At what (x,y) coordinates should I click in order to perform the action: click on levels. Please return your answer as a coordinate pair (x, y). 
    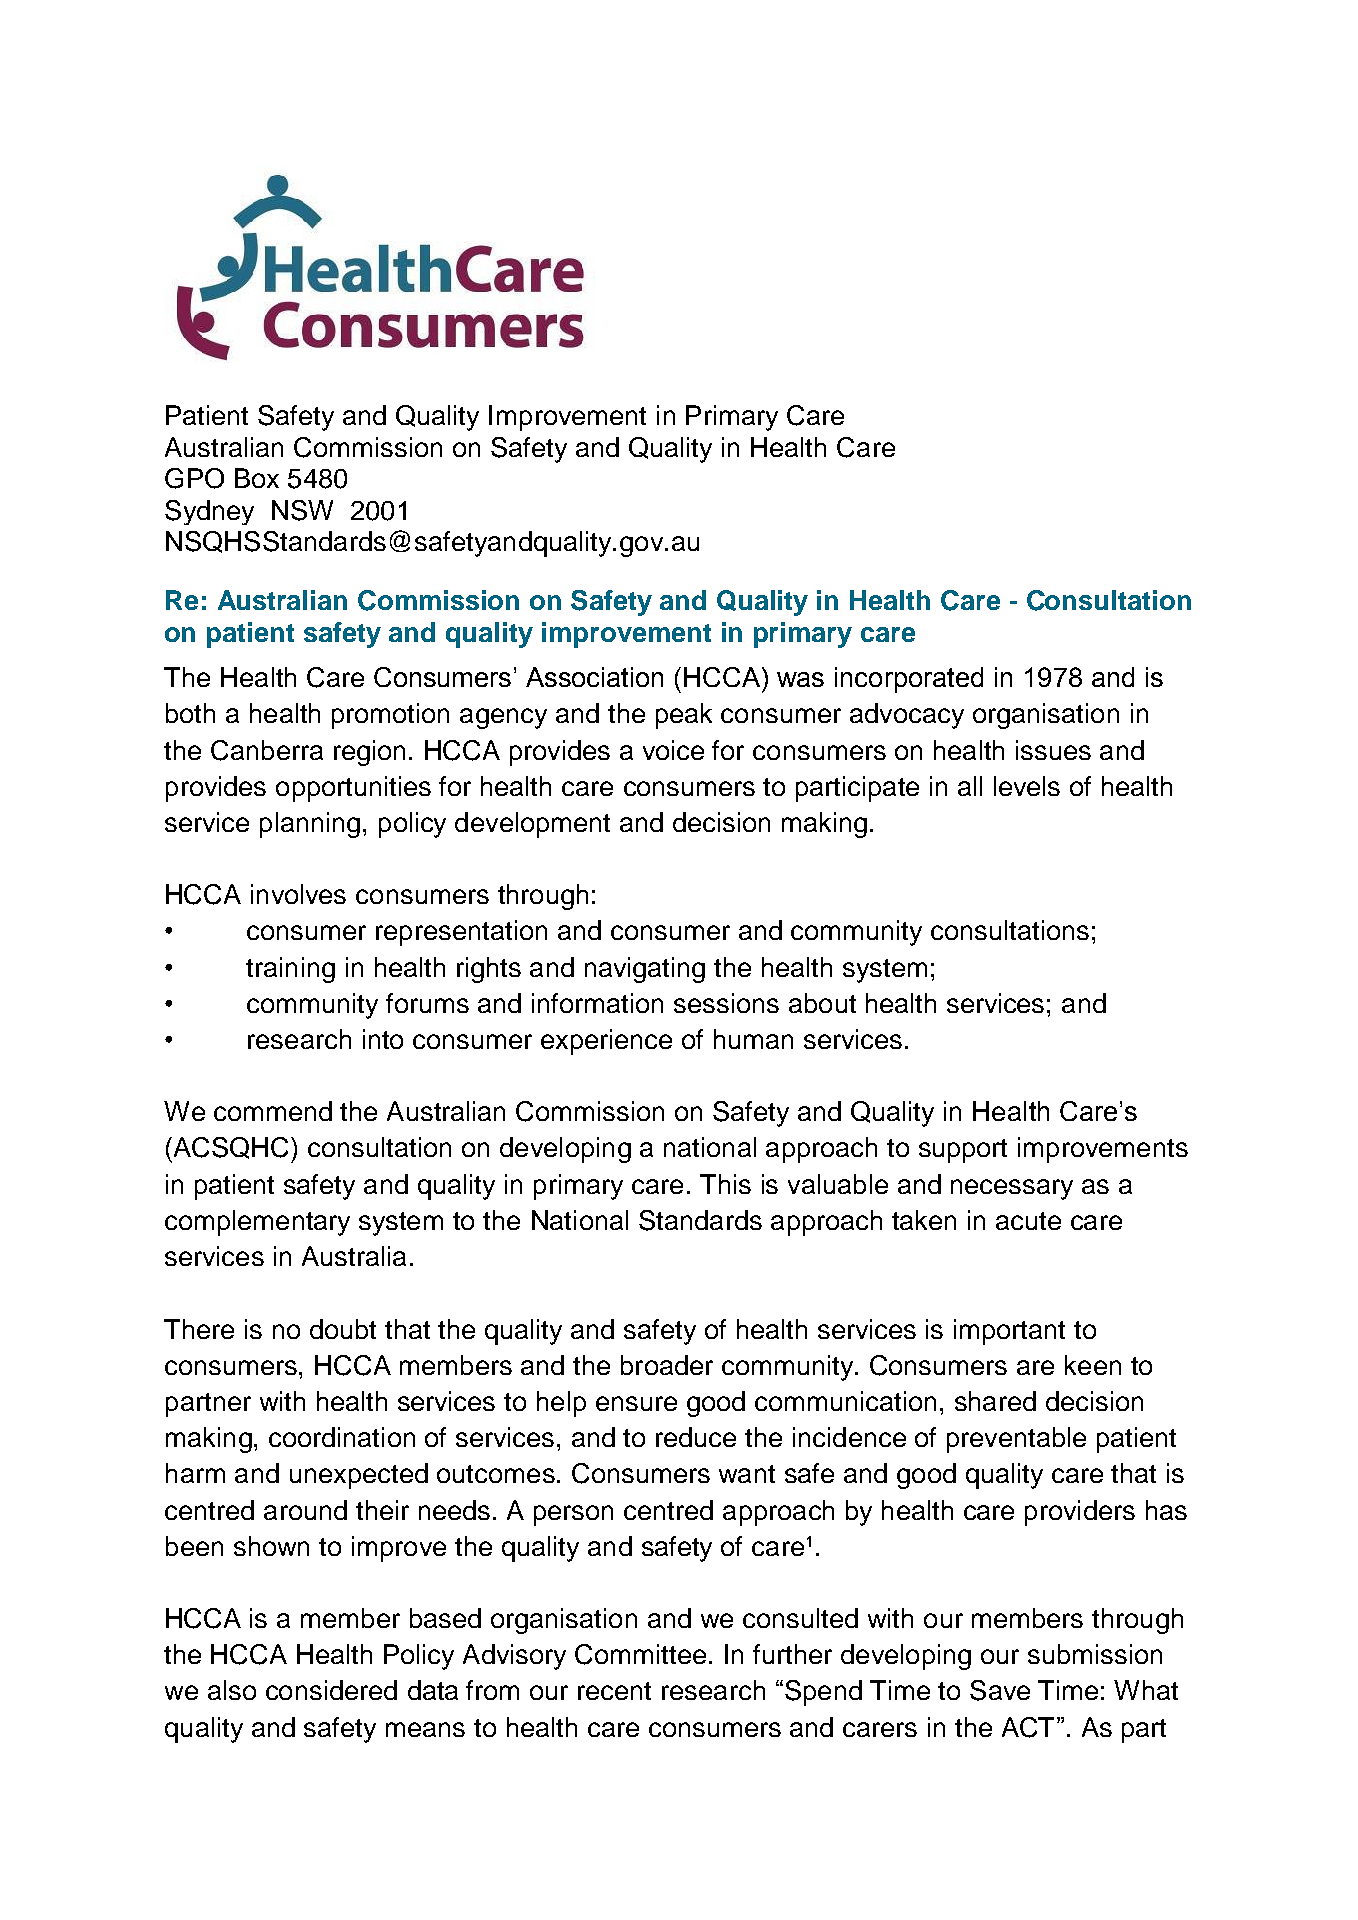
    Looking at the image, I should click on (1027, 786).
